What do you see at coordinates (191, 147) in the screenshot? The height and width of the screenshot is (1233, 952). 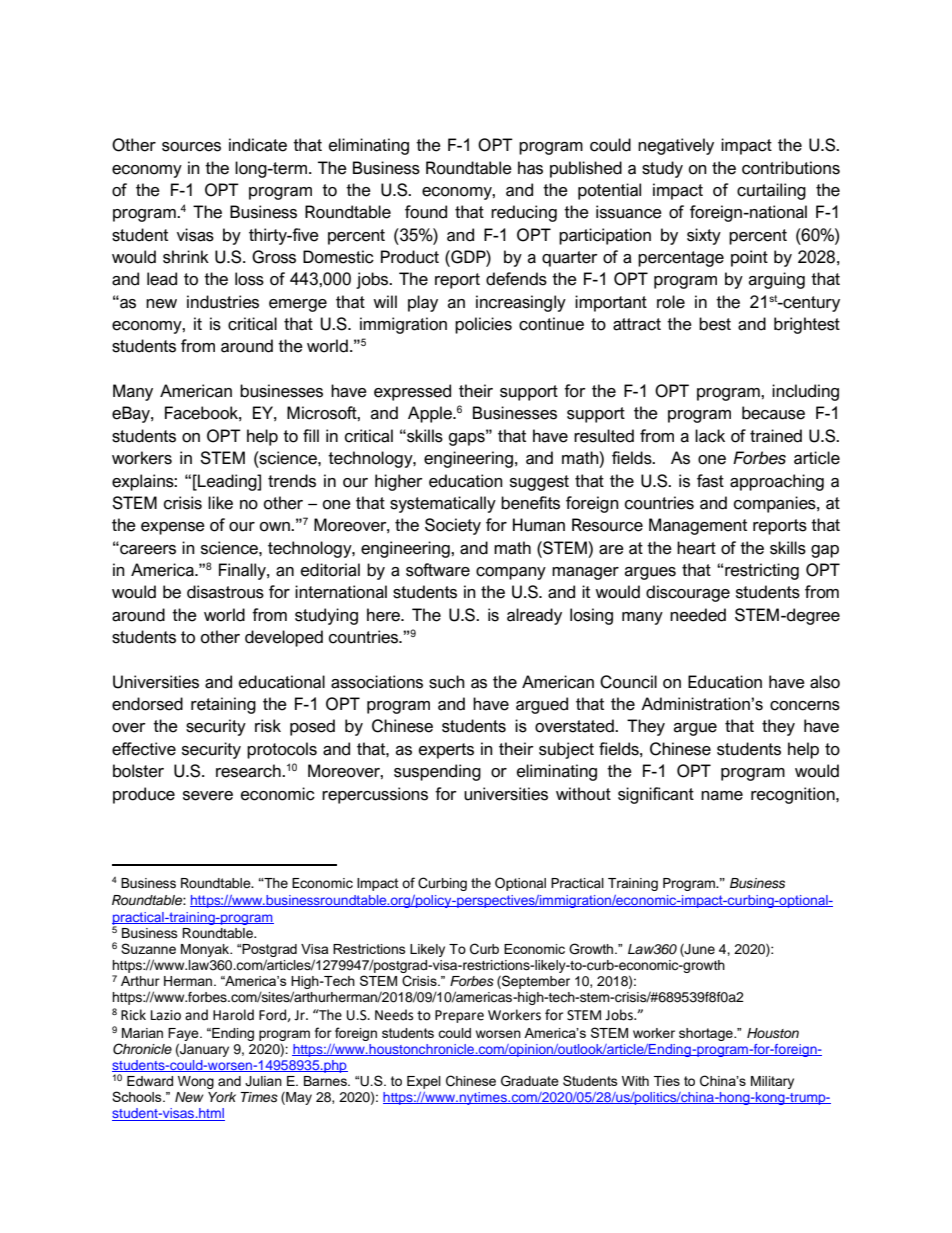 I see `sources` at bounding box center [191, 147].
